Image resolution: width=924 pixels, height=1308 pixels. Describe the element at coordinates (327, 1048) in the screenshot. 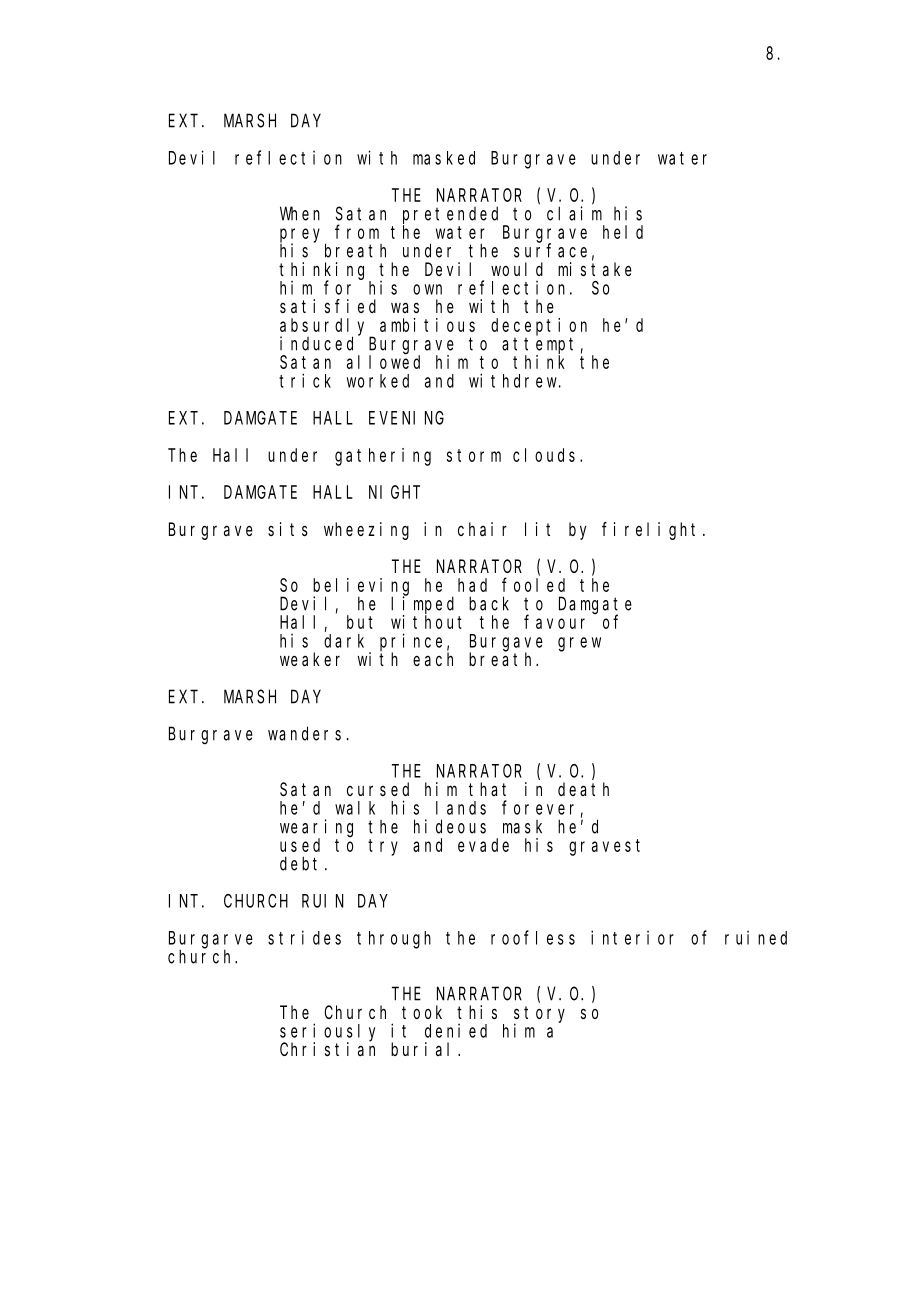

I see `Christian` at that location.
